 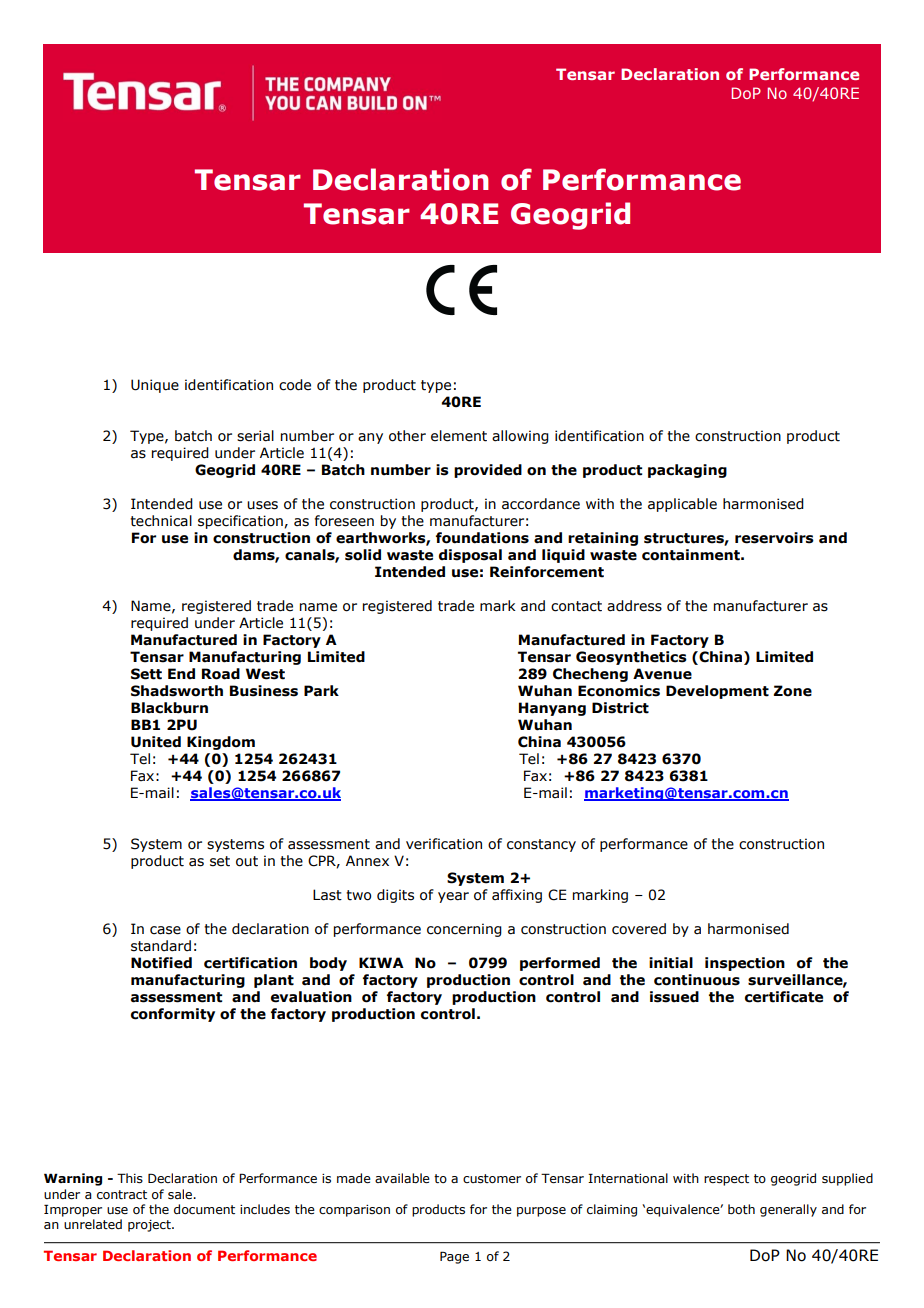 I want to click on technical, so click(x=161, y=521).
